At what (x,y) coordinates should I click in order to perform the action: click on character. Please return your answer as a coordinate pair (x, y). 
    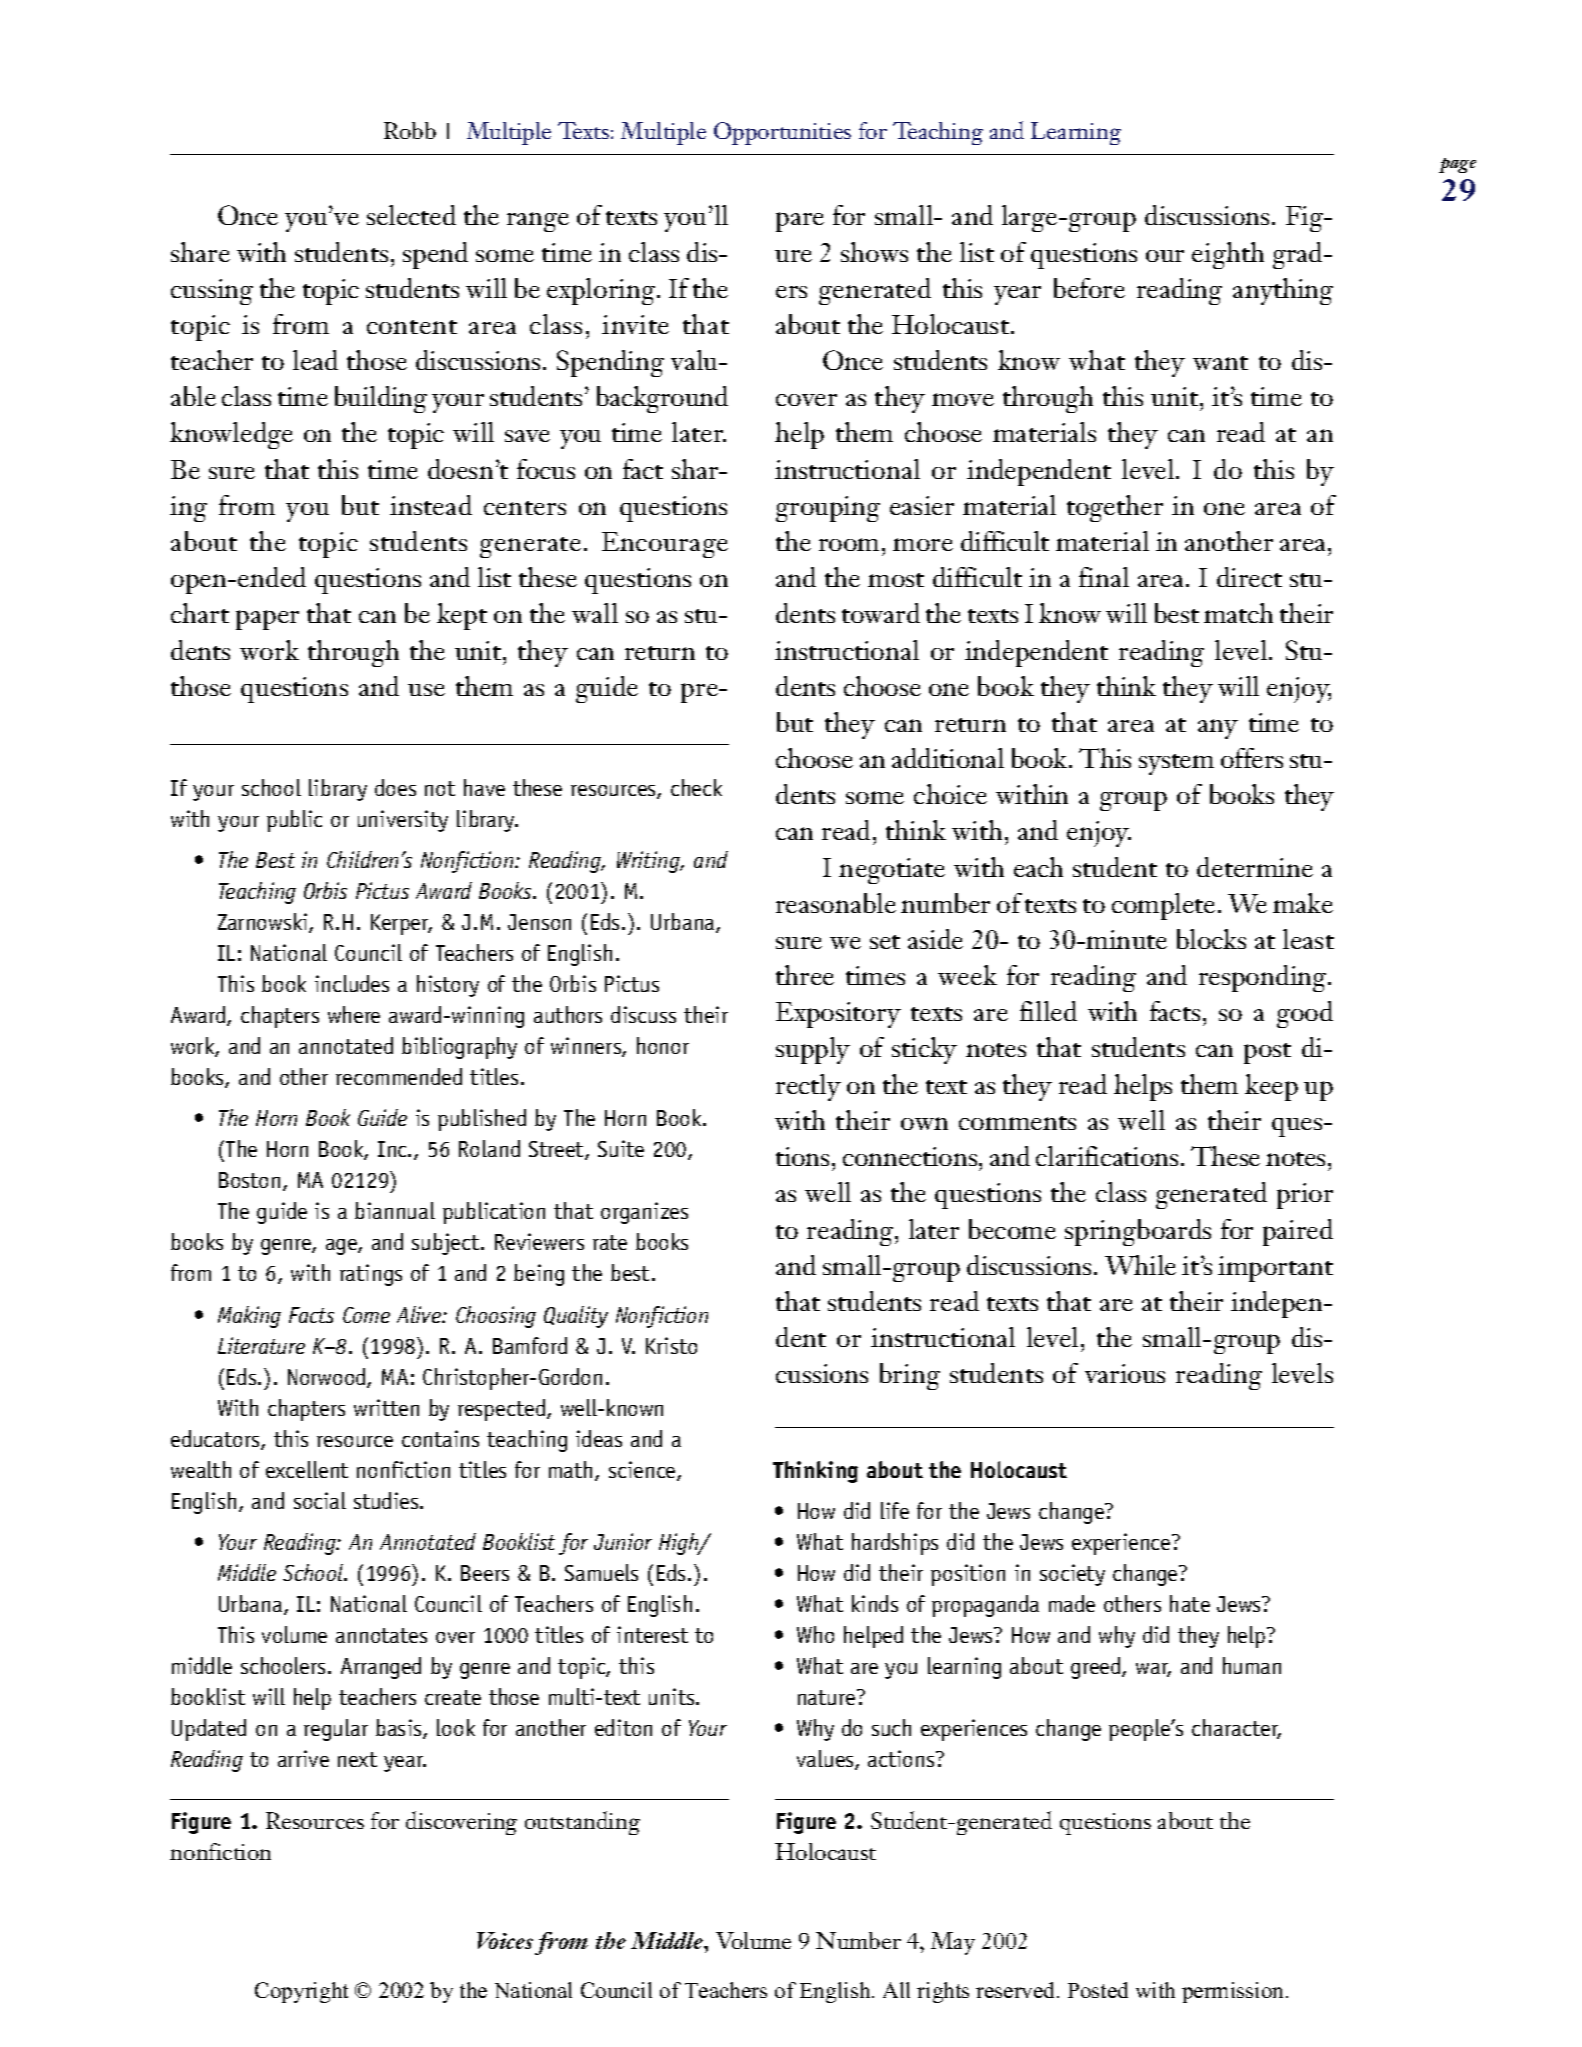
    Looking at the image, I should click on (1236, 1729).
